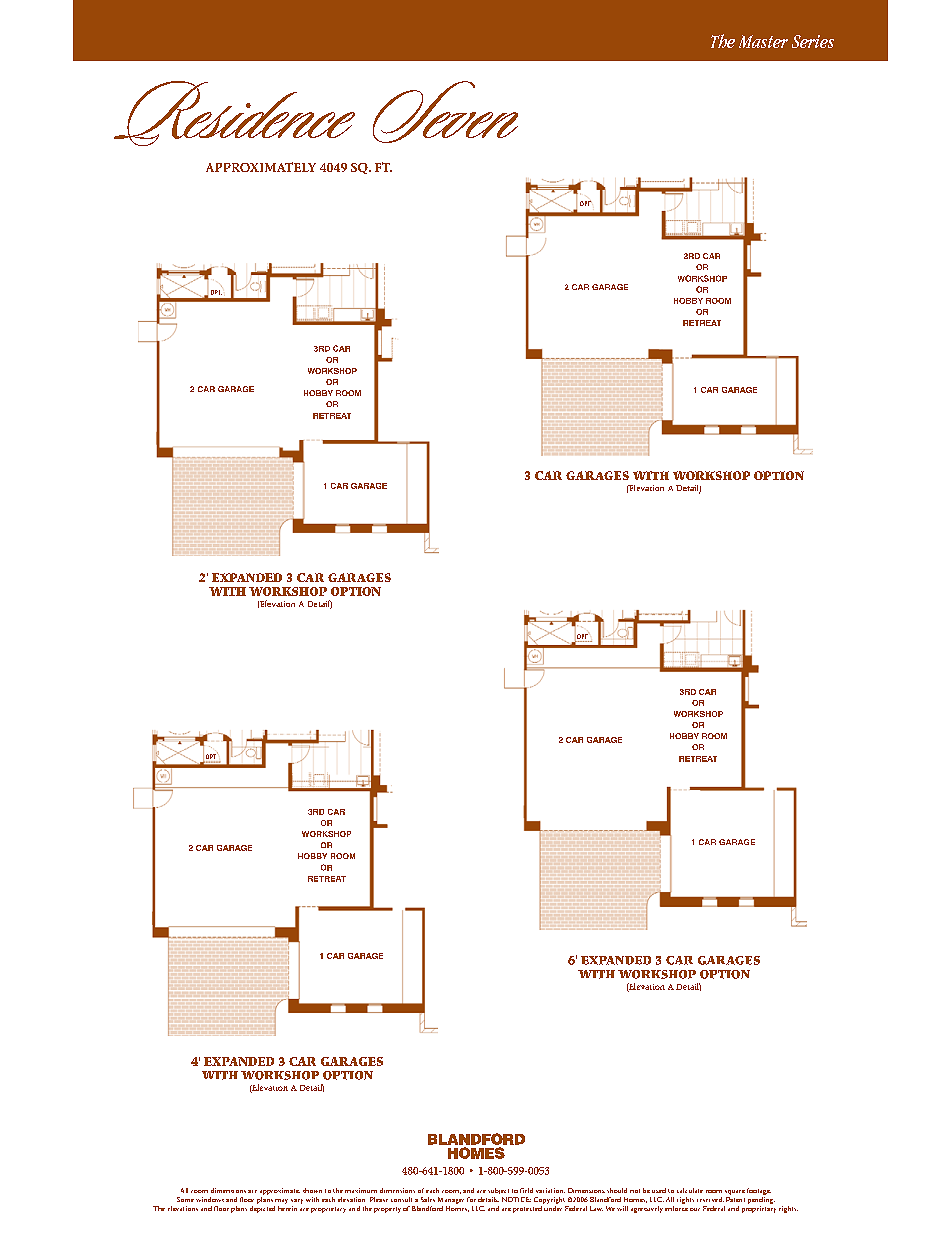  I want to click on Seven, so click(445, 112).
